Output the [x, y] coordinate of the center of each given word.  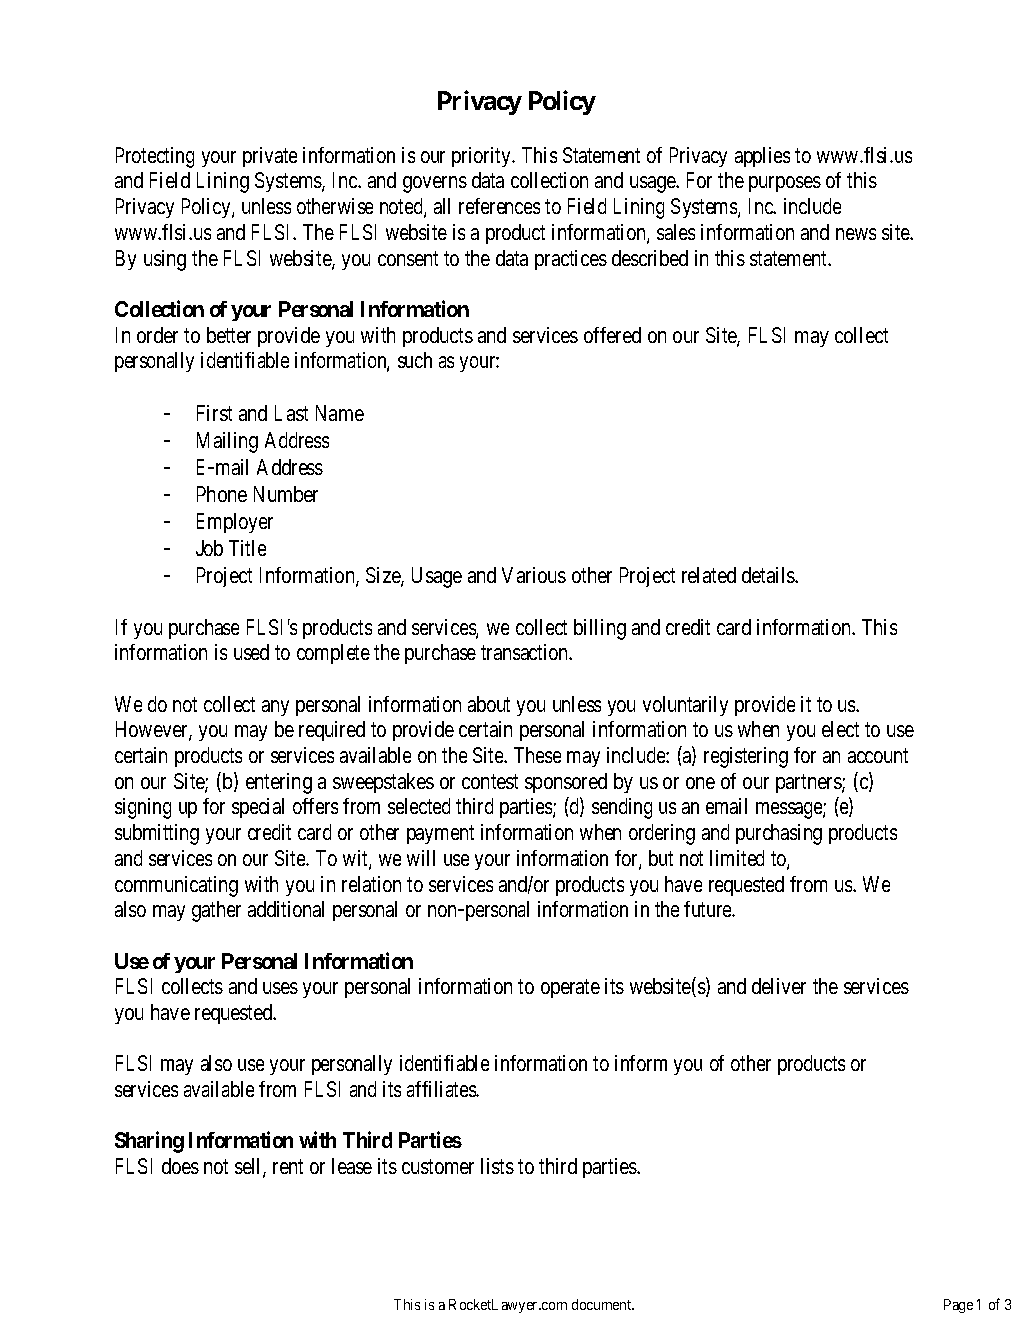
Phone [222, 494]
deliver [779, 986]
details [769, 575]
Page [958, 1306]
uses [280, 988]
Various [534, 575]
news [856, 234]
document [603, 1304]
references [499, 206]
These [537, 755]
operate [570, 989]
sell [249, 1167]
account [878, 756]
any [275, 708]
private [270, 157]
